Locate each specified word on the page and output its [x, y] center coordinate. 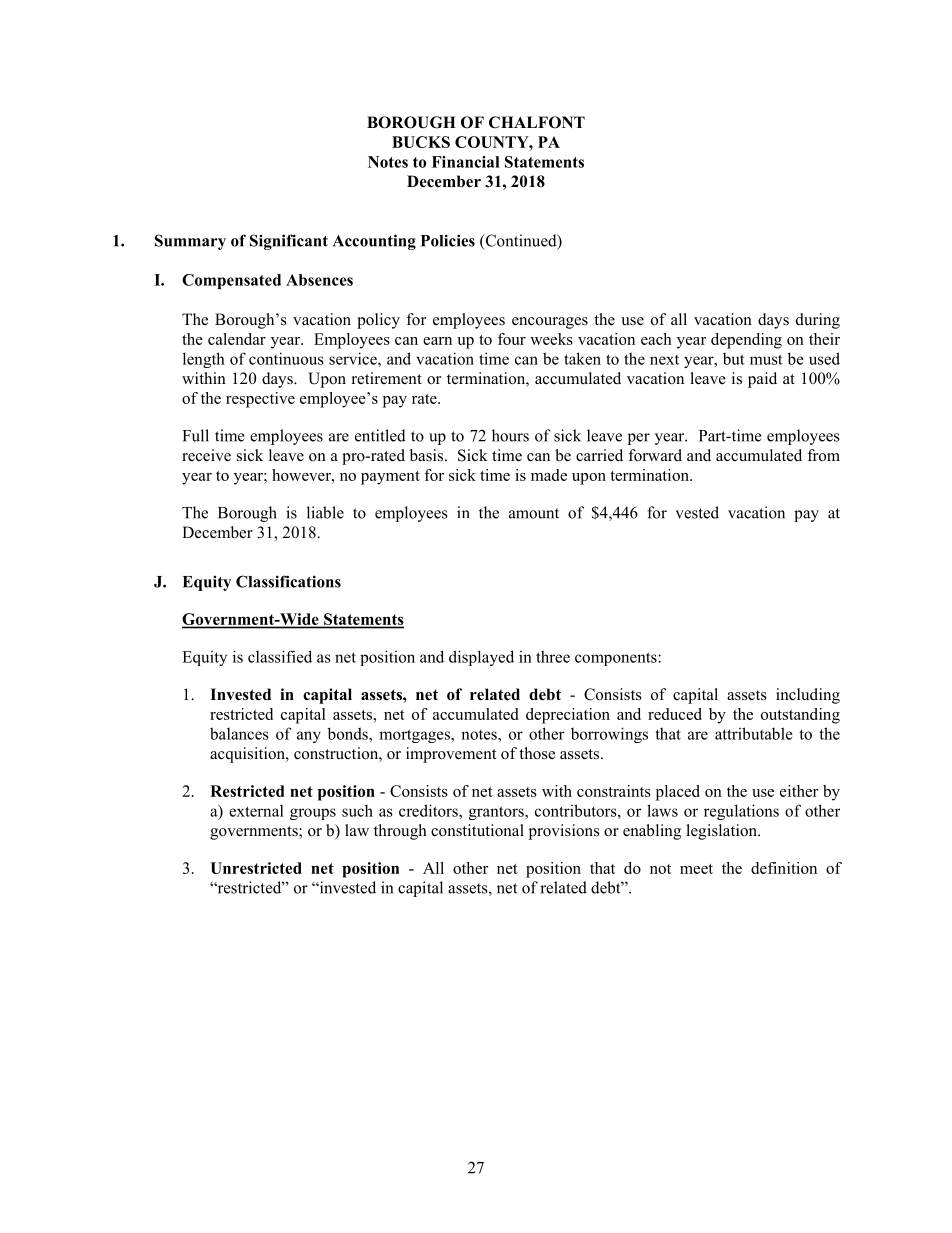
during [818, 321]
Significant [289, 242]
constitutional [477, 830]
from [823, 455]
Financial [466, 162]
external [256, 811]
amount [534, 513]
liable [325, 512]
